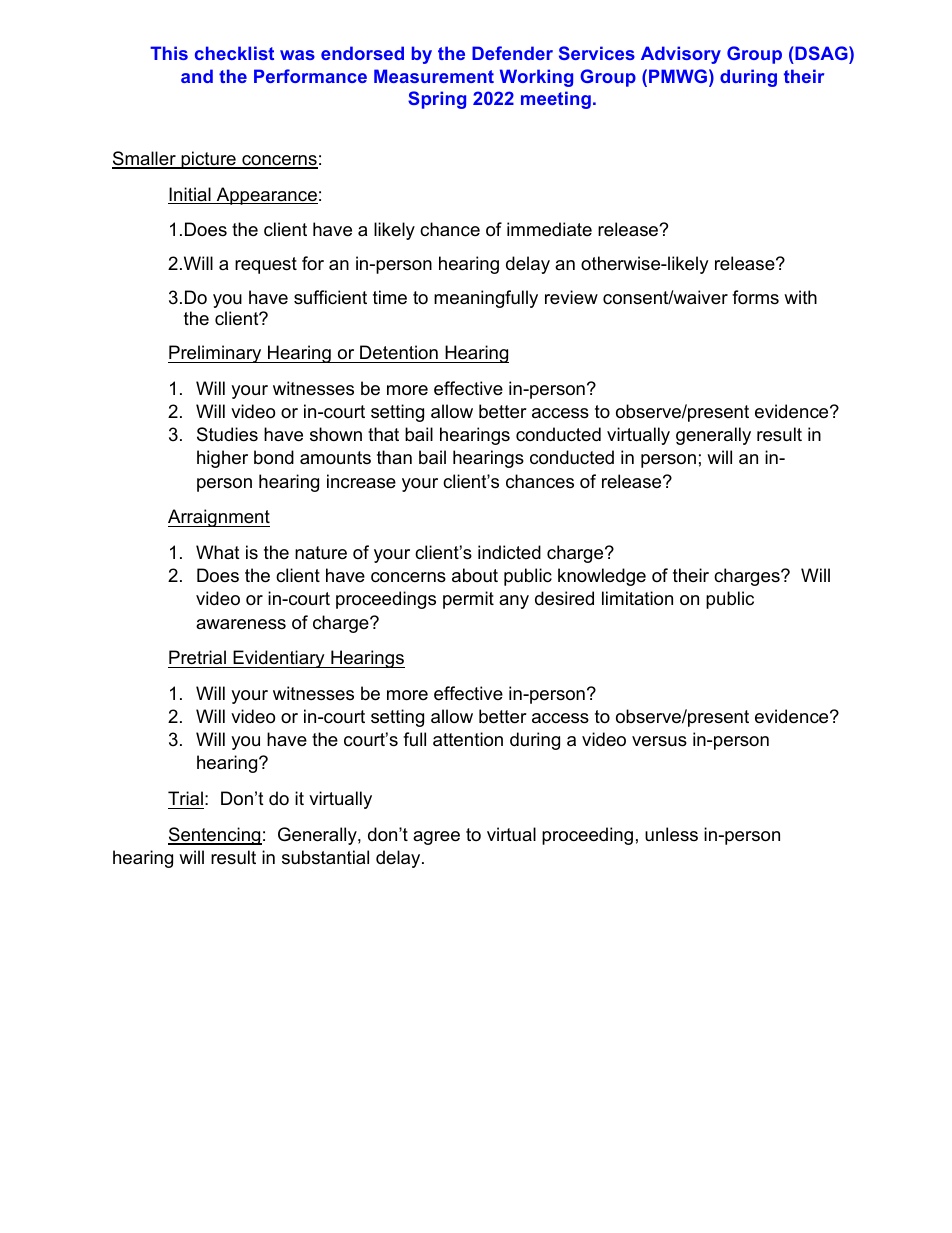 The image size is (952, 1233). I want to click on knowledge, so click(602, 577).
